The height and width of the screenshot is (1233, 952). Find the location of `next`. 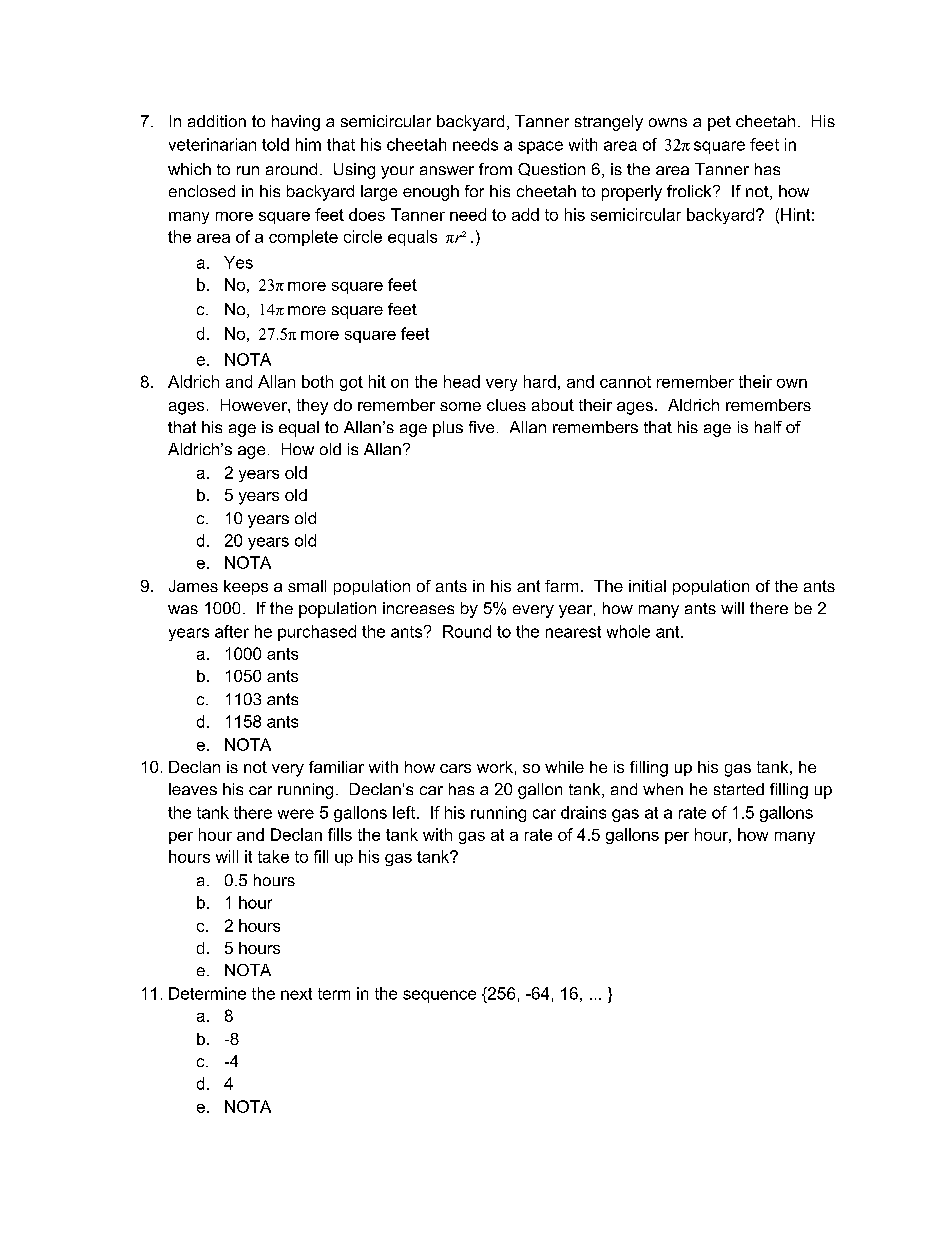

next is located at coordinates (296, 994).
